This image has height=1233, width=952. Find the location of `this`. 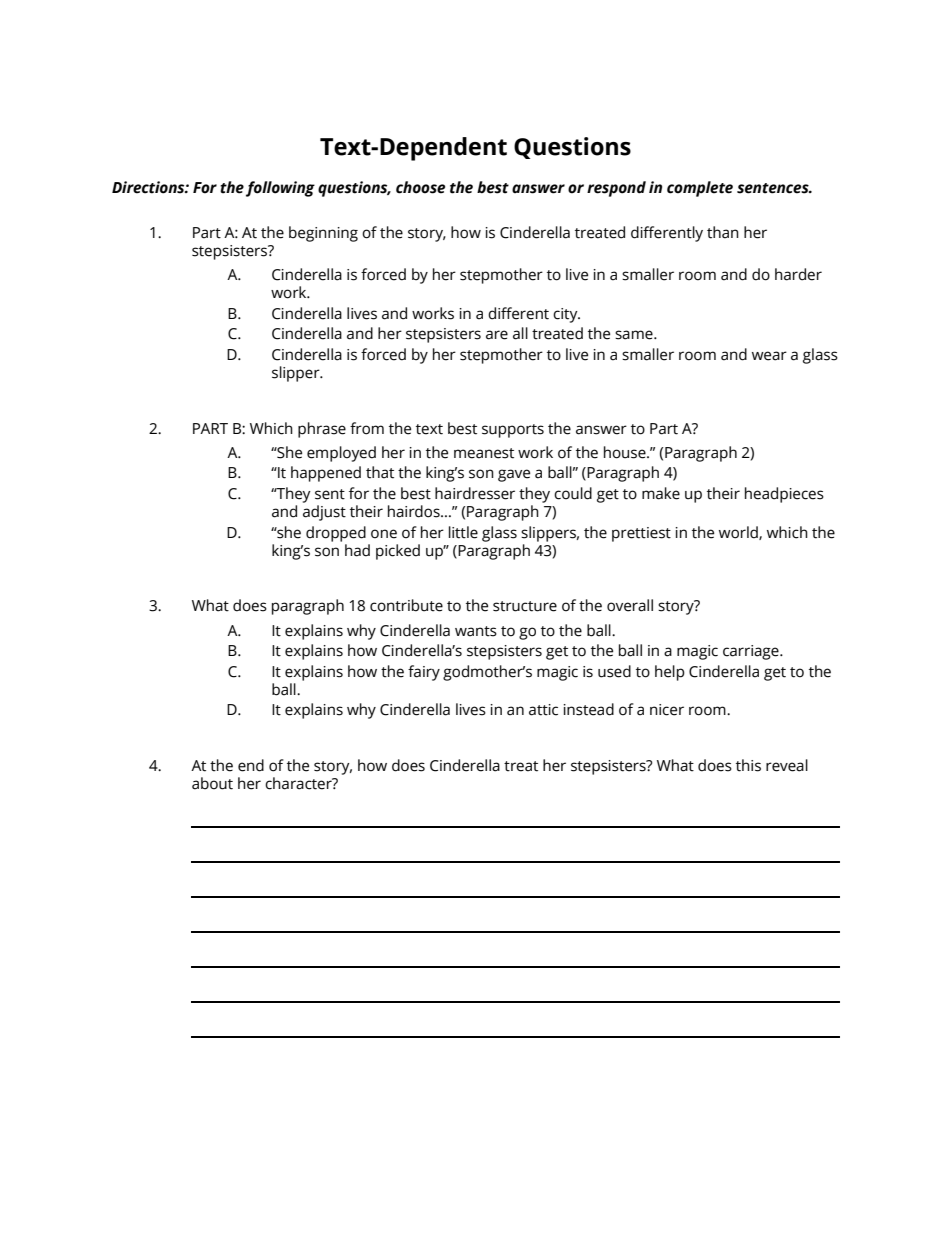

this is located at coordinates (748, 765).
